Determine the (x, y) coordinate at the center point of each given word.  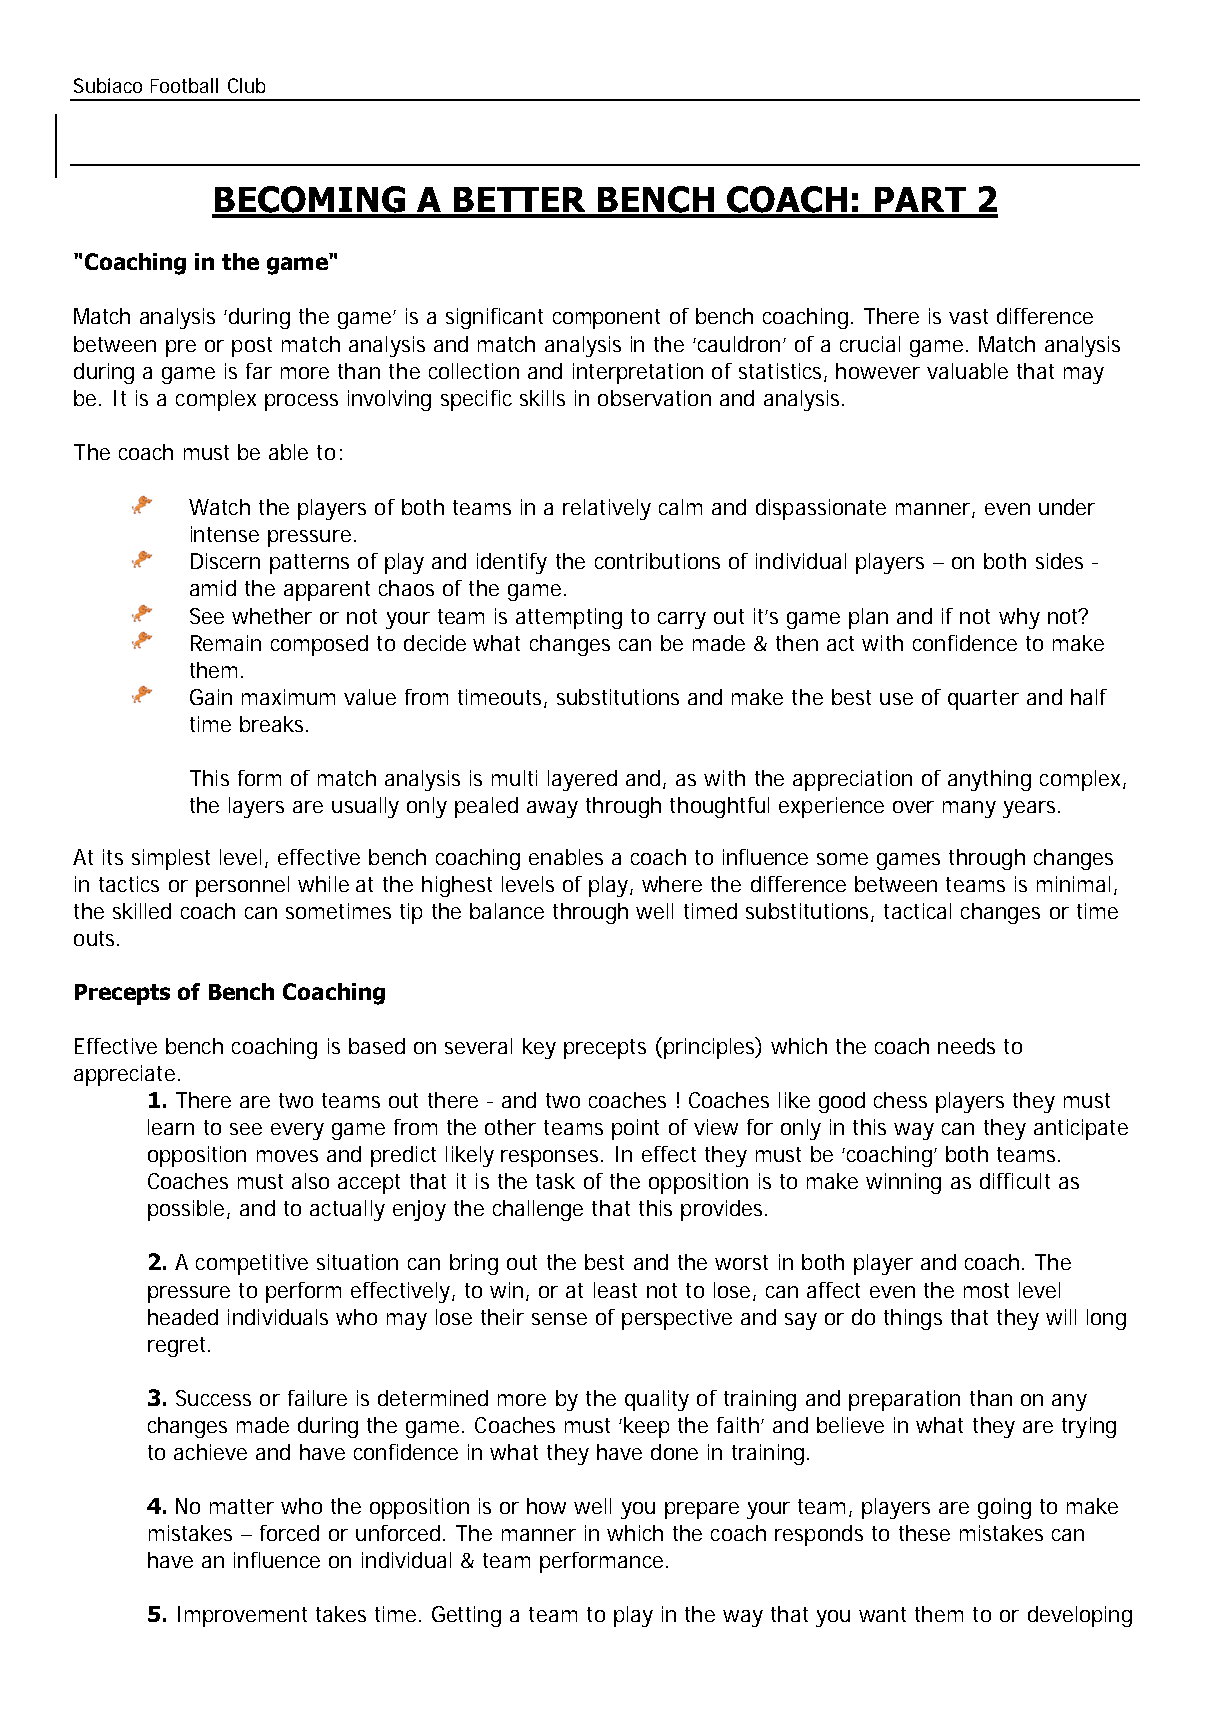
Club (246, 85)
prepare (702, 1510)
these (924, 1533)
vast (968, 316)
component (606, 319)
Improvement (242, 1616)
